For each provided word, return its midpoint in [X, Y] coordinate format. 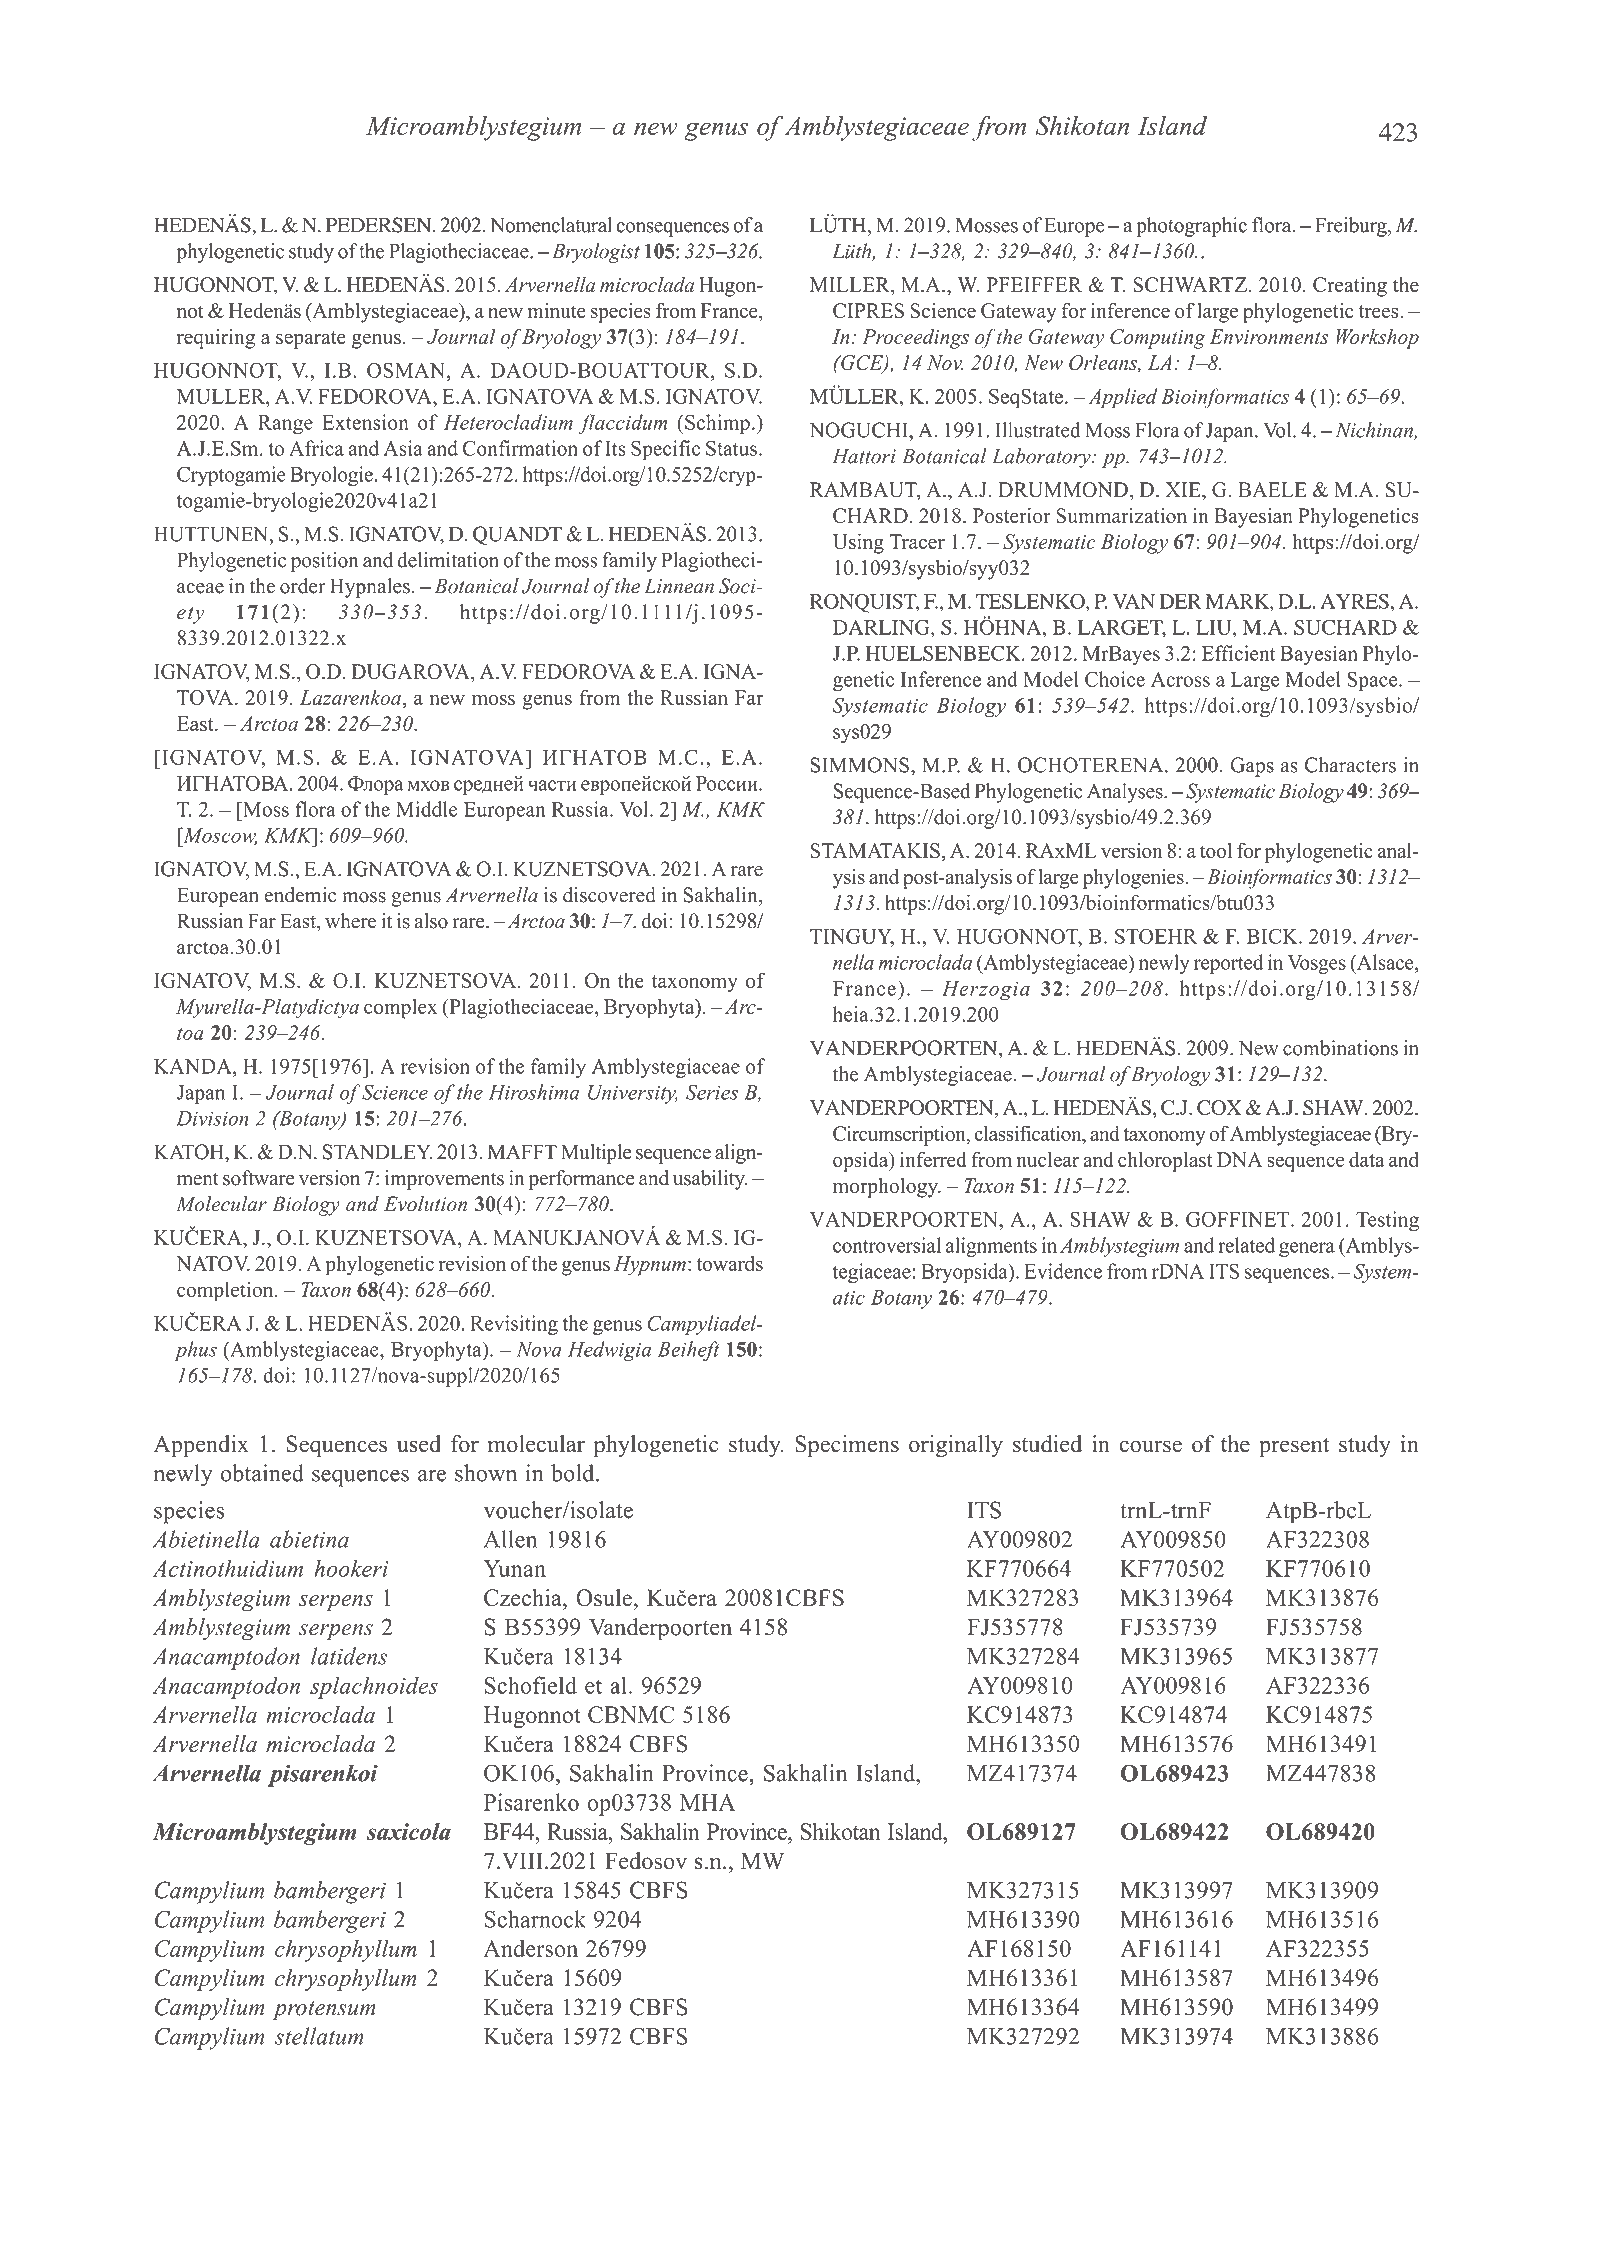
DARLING [882, 627]
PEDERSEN [380, 225]
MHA [707, 1802]
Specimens [847, 1446]
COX [1219, 1107]
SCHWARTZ [1190, 285]
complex [400, 1009]
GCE [862, 364]
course [1151, 1446]
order [302, 586]
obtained [262, 1473]
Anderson [531, 1948]
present [1294, 1447]
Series [712, 1092]
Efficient [1239, 653]
